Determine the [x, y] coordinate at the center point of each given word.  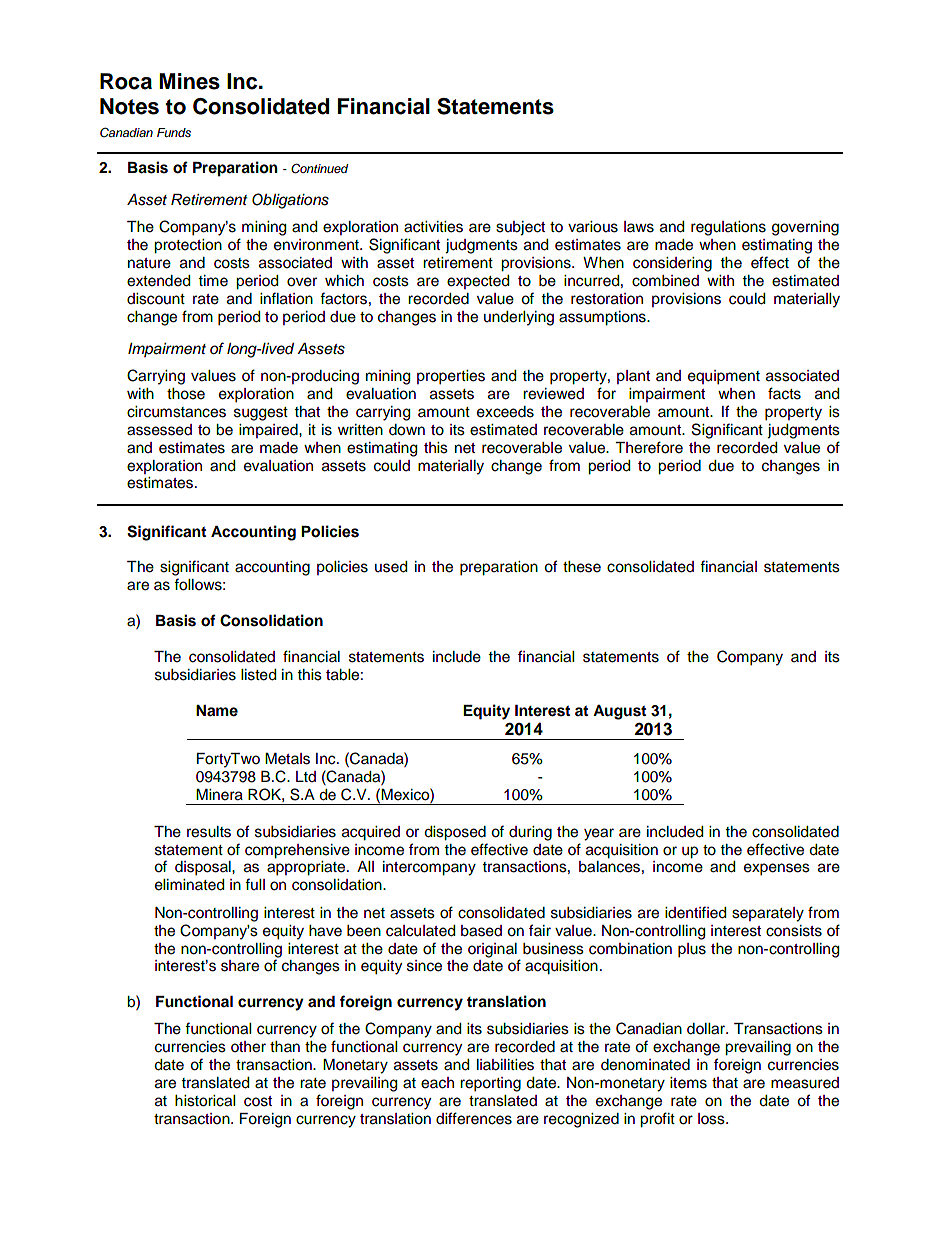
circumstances [176, 412]
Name [217, 711]
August [619, 712]
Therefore [649, 447]
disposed [455, 833]
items [688, 1083]
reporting [490, 1084]
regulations [728, 228]
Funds [174, 132]
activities [433, 227]
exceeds [505, 412]
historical [205, 1101]
